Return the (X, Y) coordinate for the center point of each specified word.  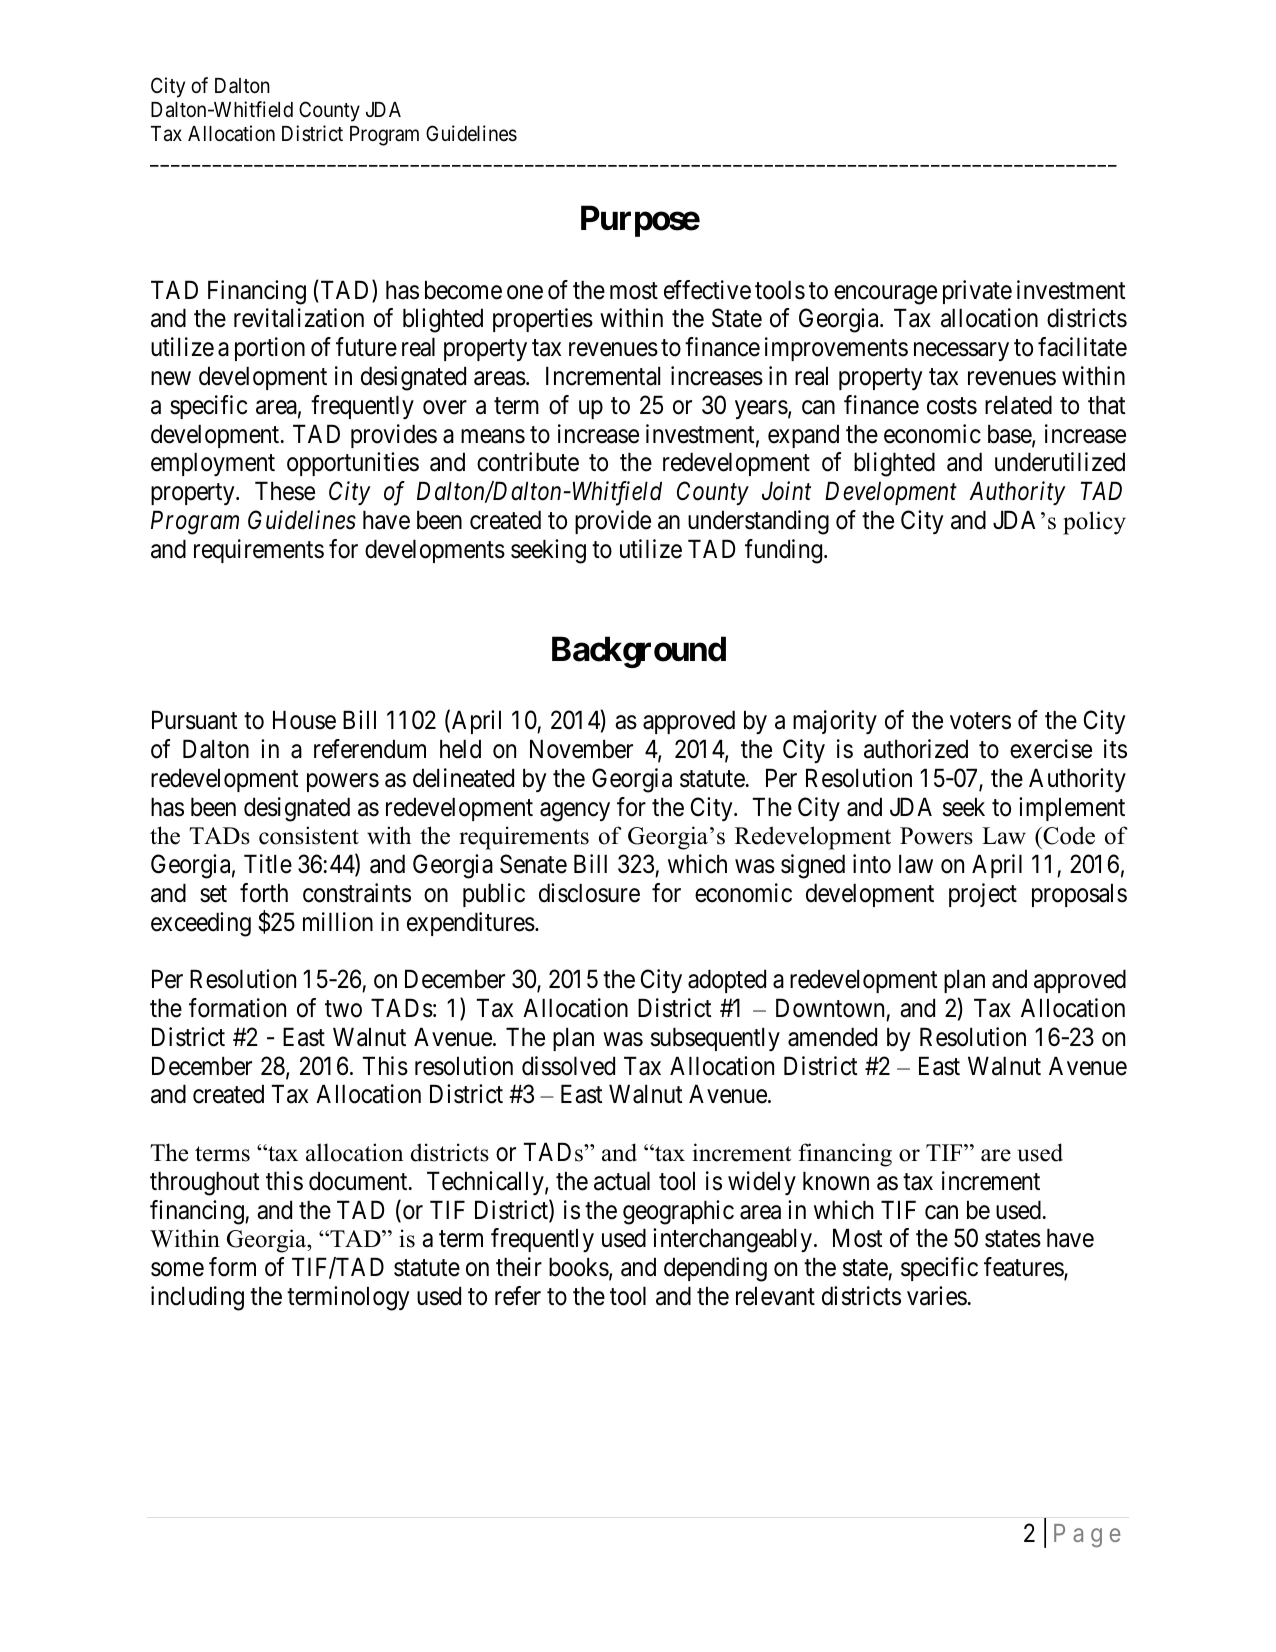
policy (1094, 523)
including (197, 1298)
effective (707, 290)
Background (639, 652)
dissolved (568, 1066)
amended (832, 1037)
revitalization (299, 318)
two (343, 1009)
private (977, 292)
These (285, 491)
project (983, 895)
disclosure (589, 893)
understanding (758, 522)
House (304, 720)
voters (980, 721)
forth (264, 893)
